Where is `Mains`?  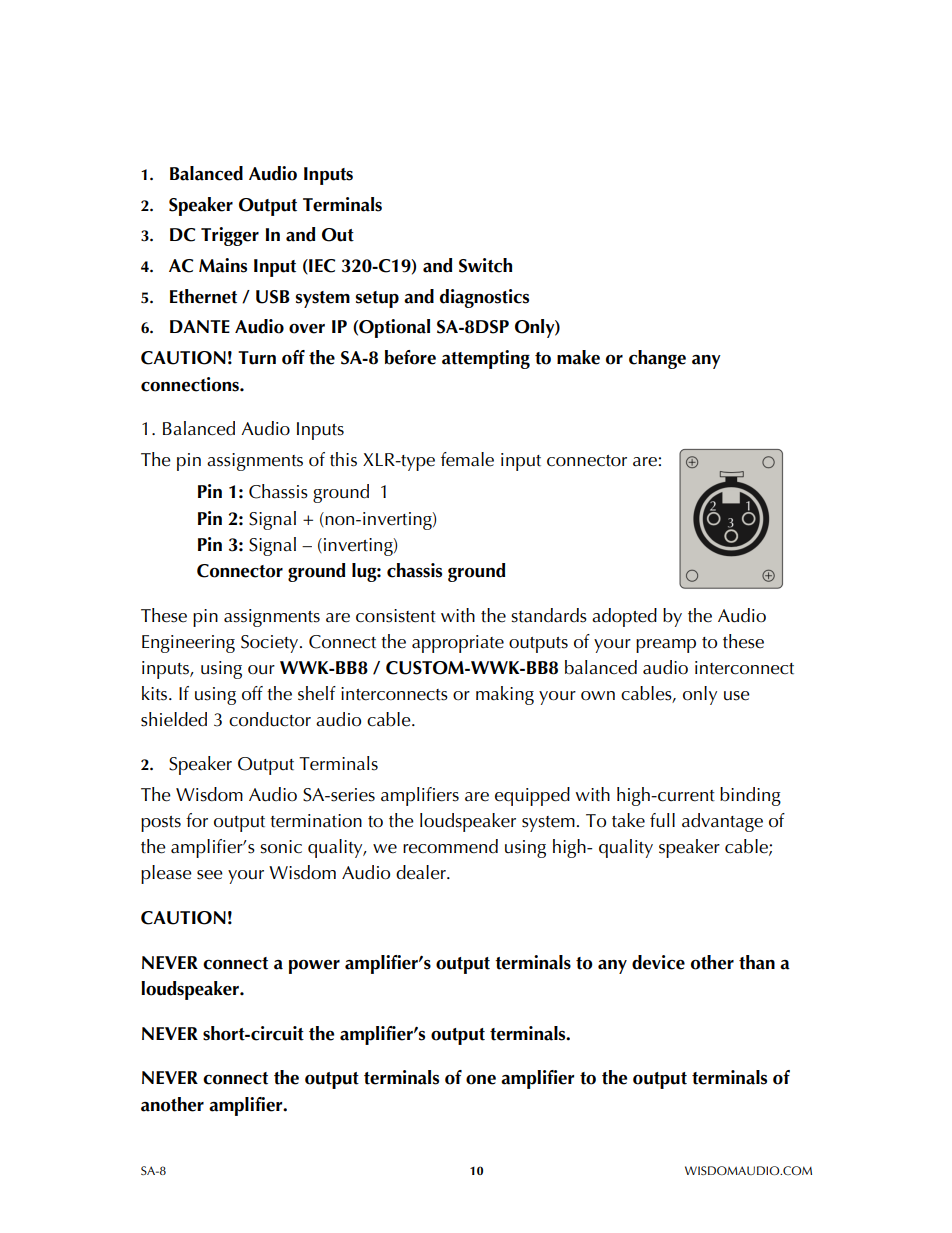 Mains is located at coordinates (223, 265).
